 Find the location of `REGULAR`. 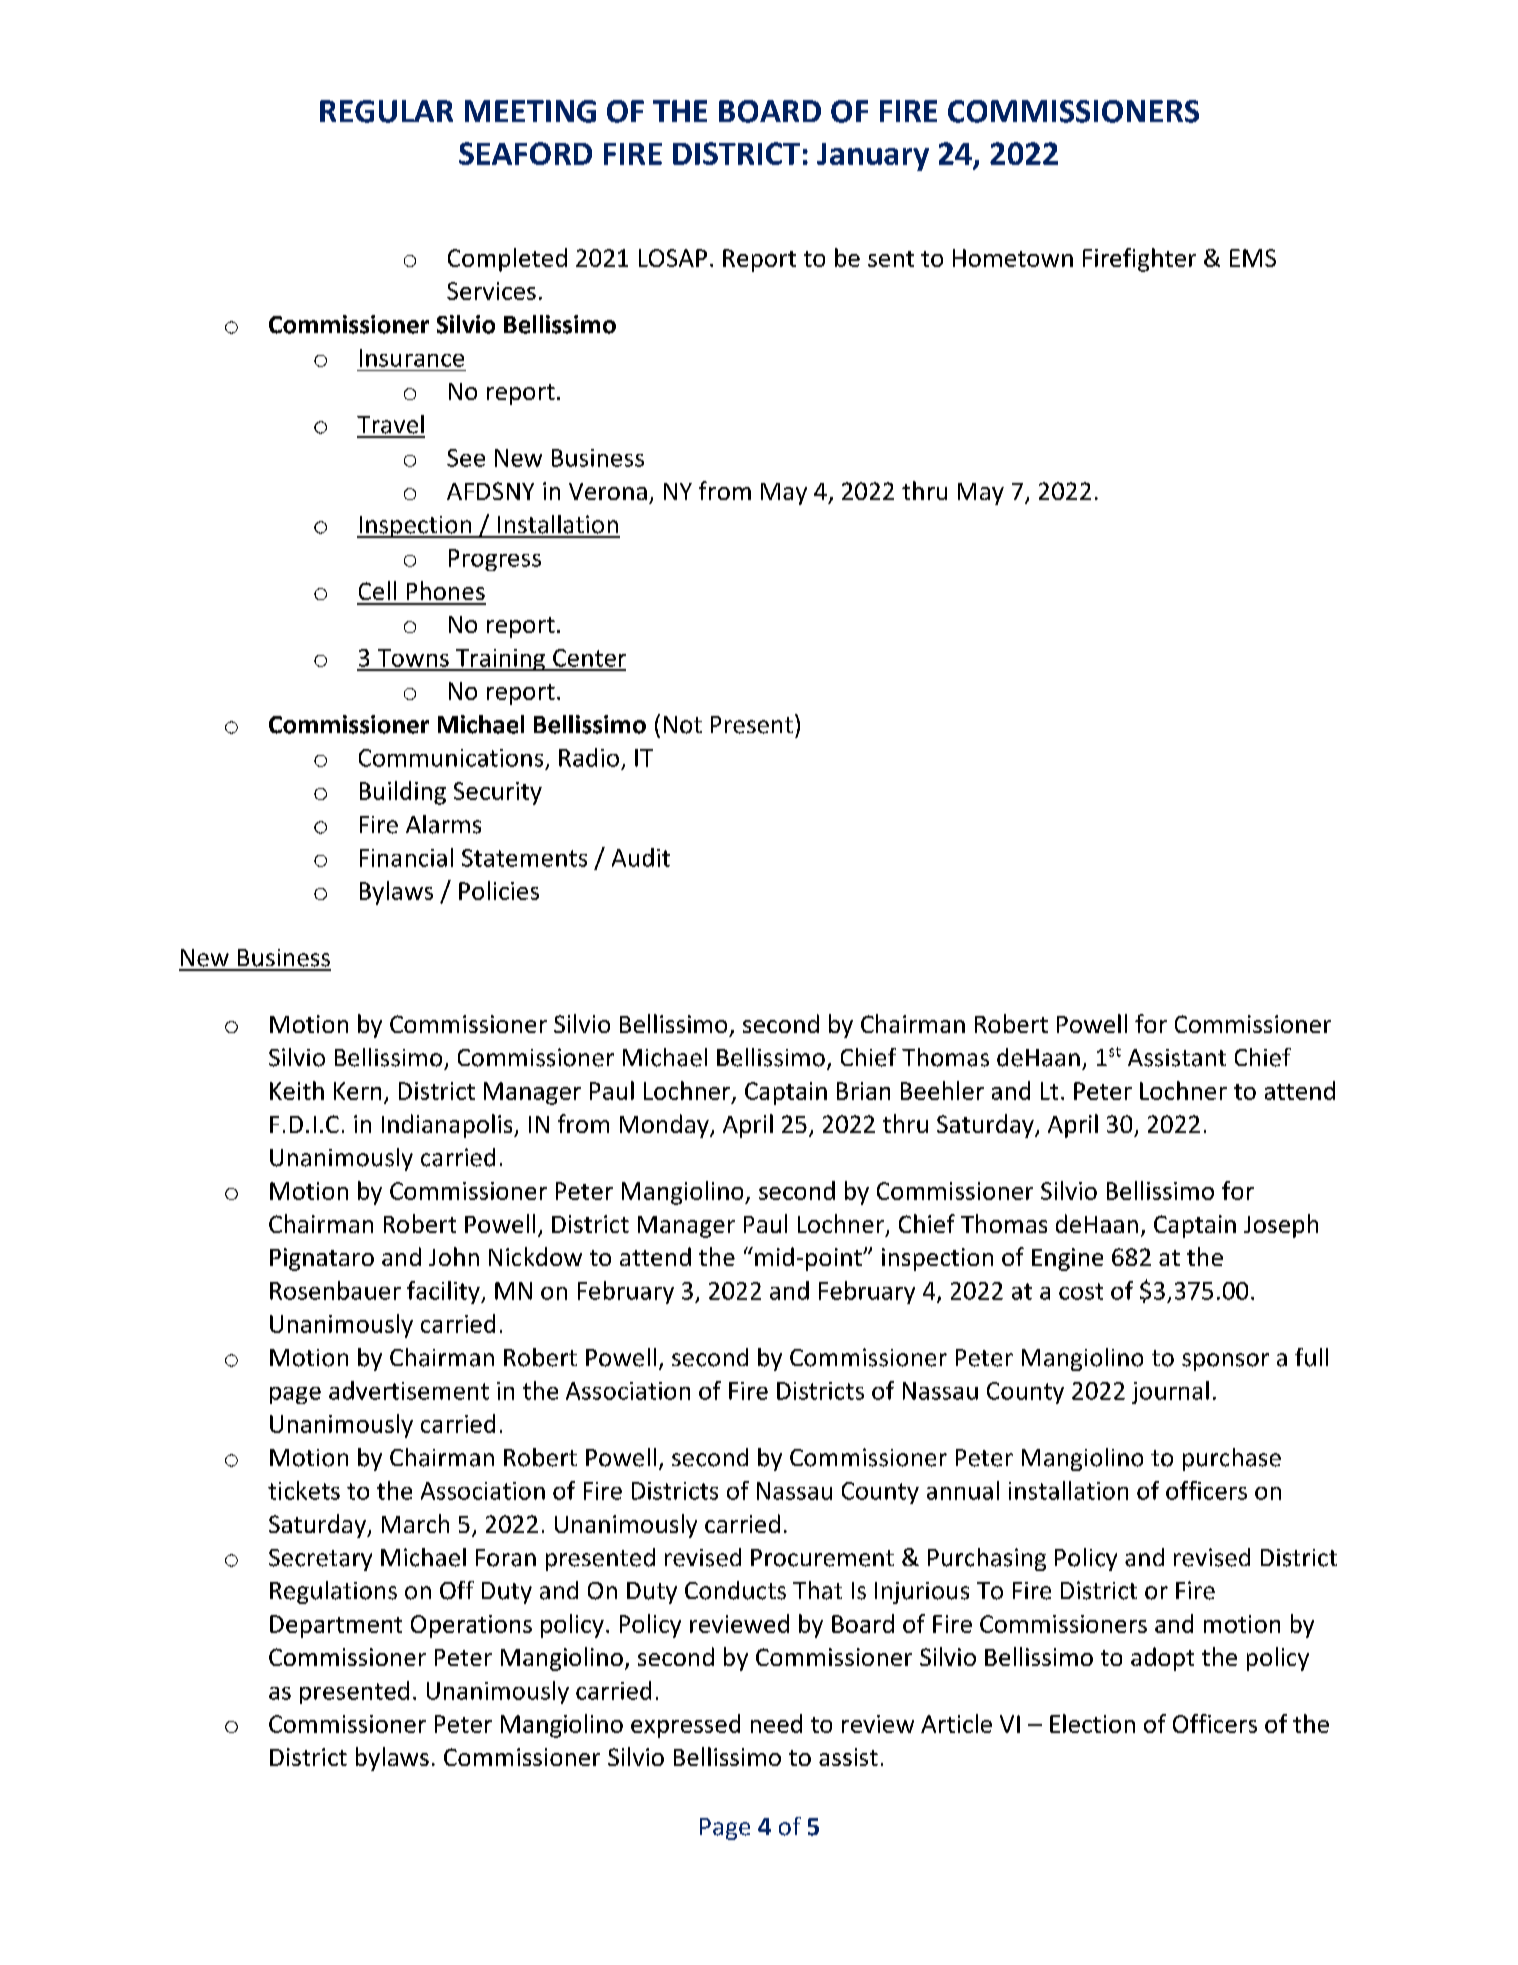

REGULAR is located at coordinates (386, 111).
